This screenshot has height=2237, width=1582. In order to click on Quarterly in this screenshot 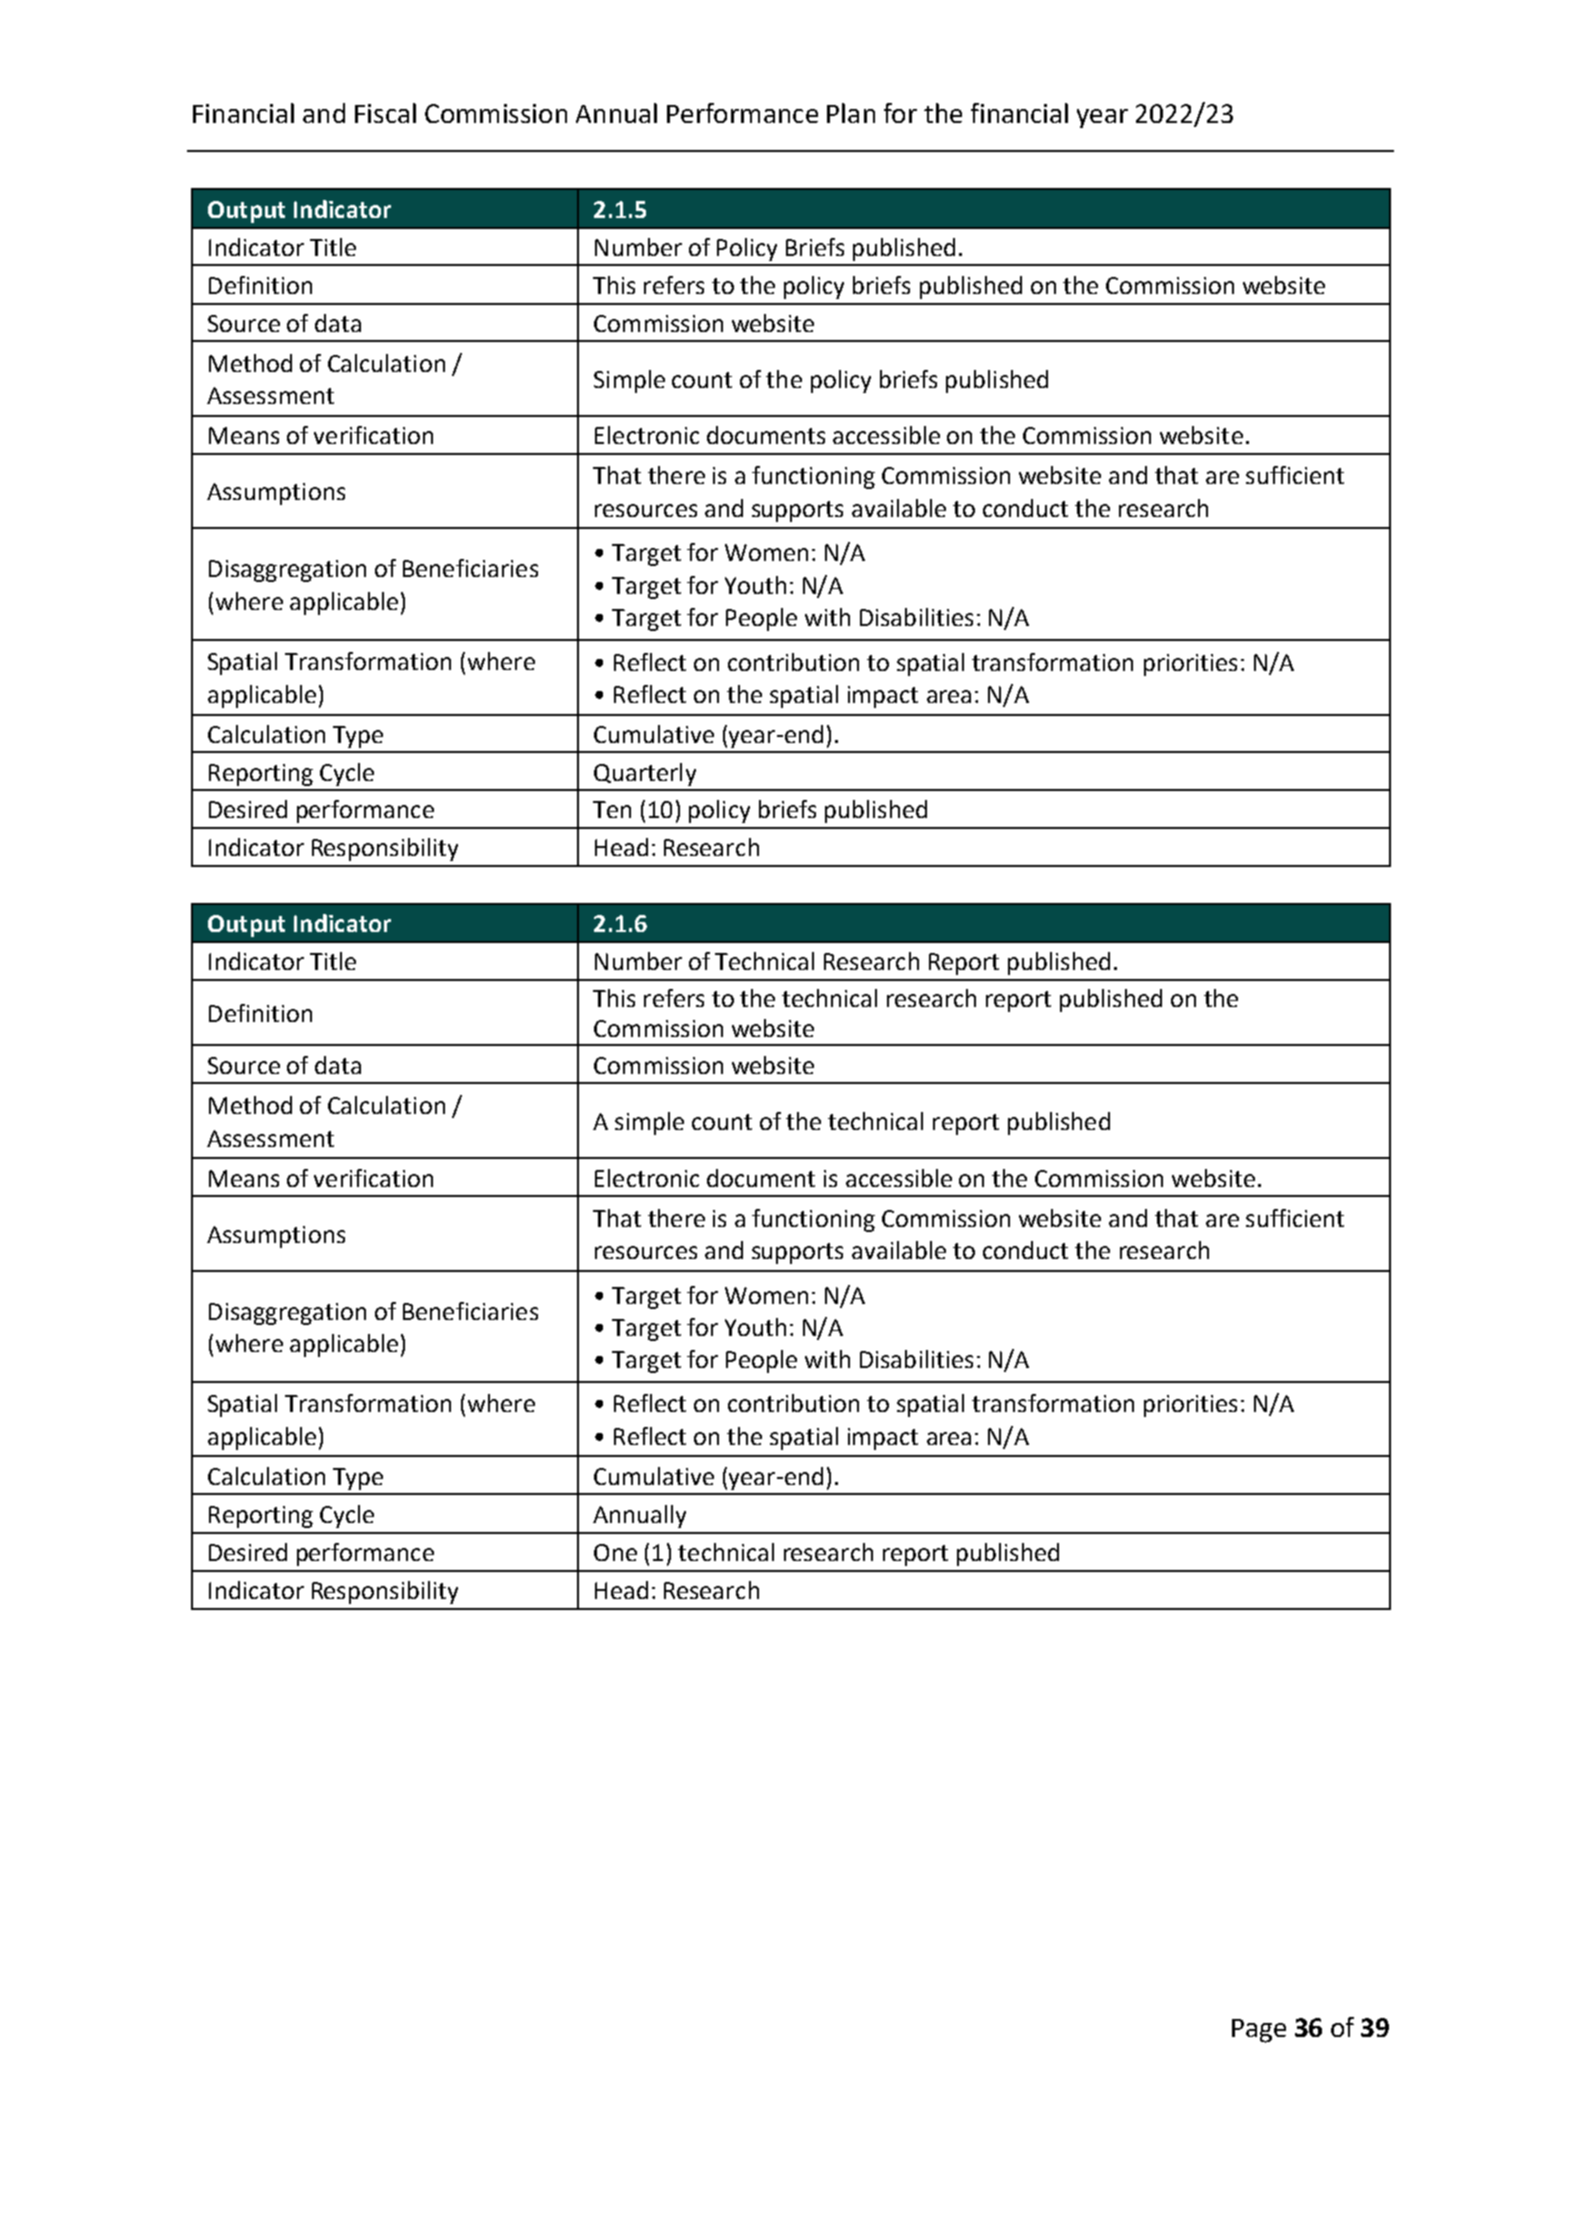, I will do `click(645, 774)`.
